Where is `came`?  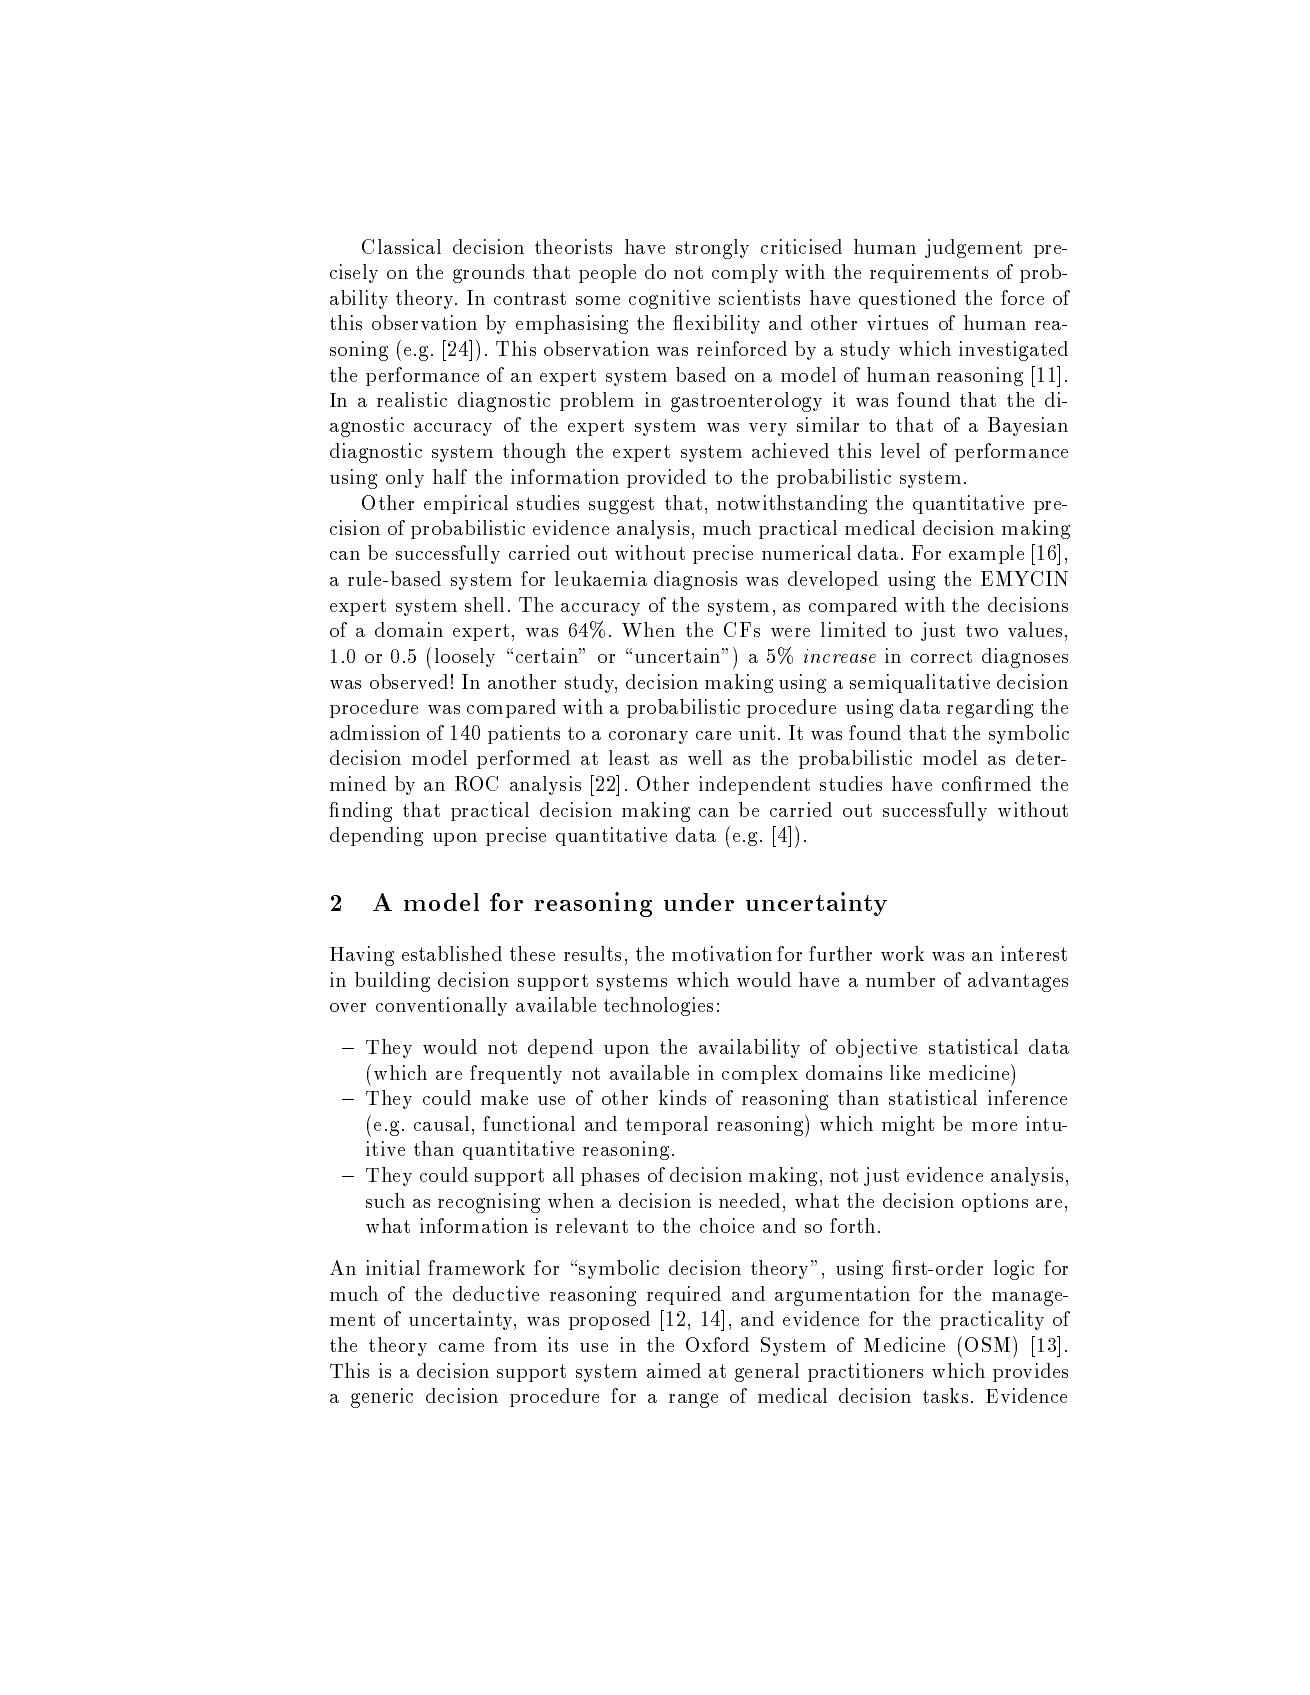
came is located at coordinates (461, 1347).
